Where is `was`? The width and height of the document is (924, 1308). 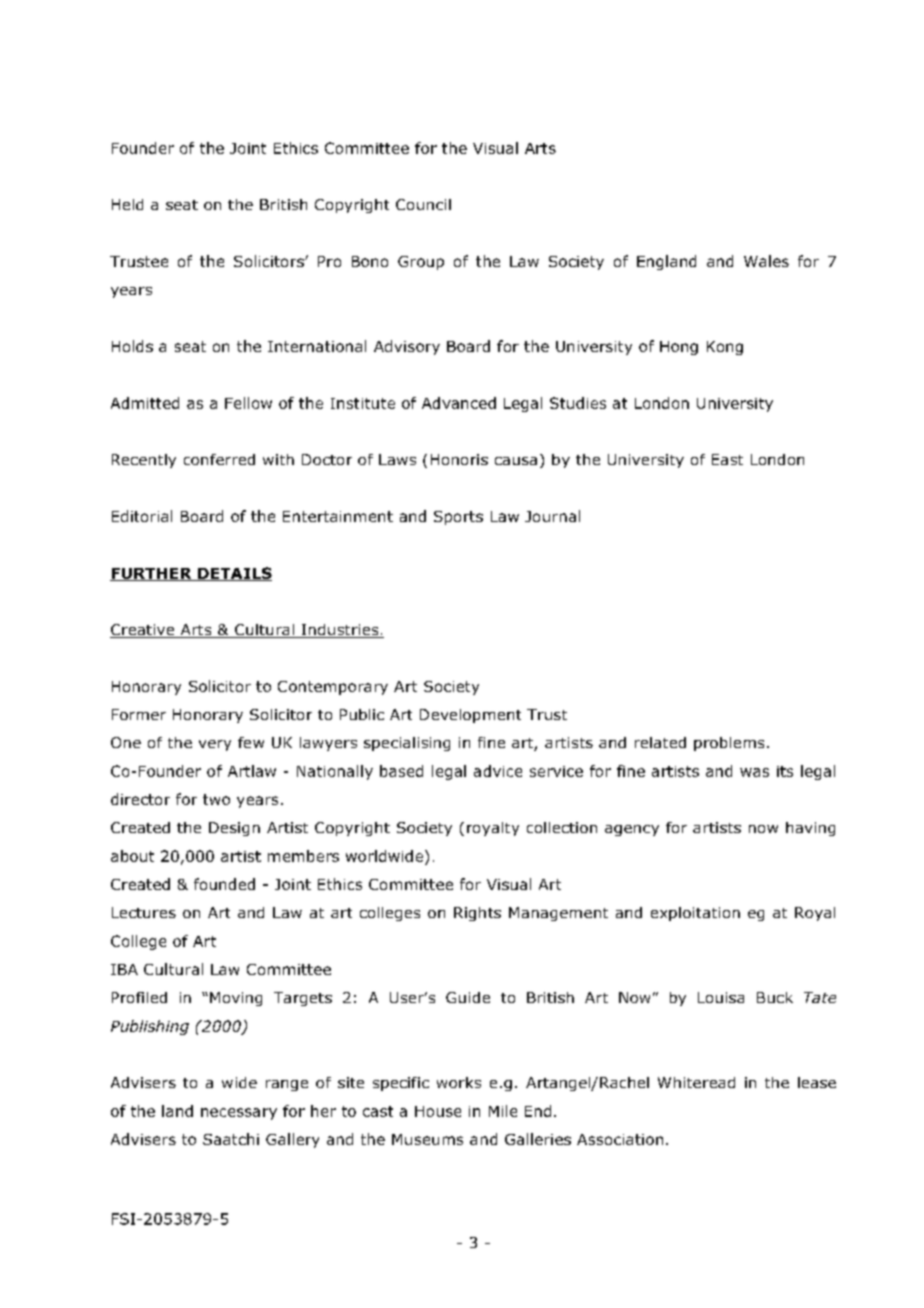
was is located at coordinates (754, 772).
